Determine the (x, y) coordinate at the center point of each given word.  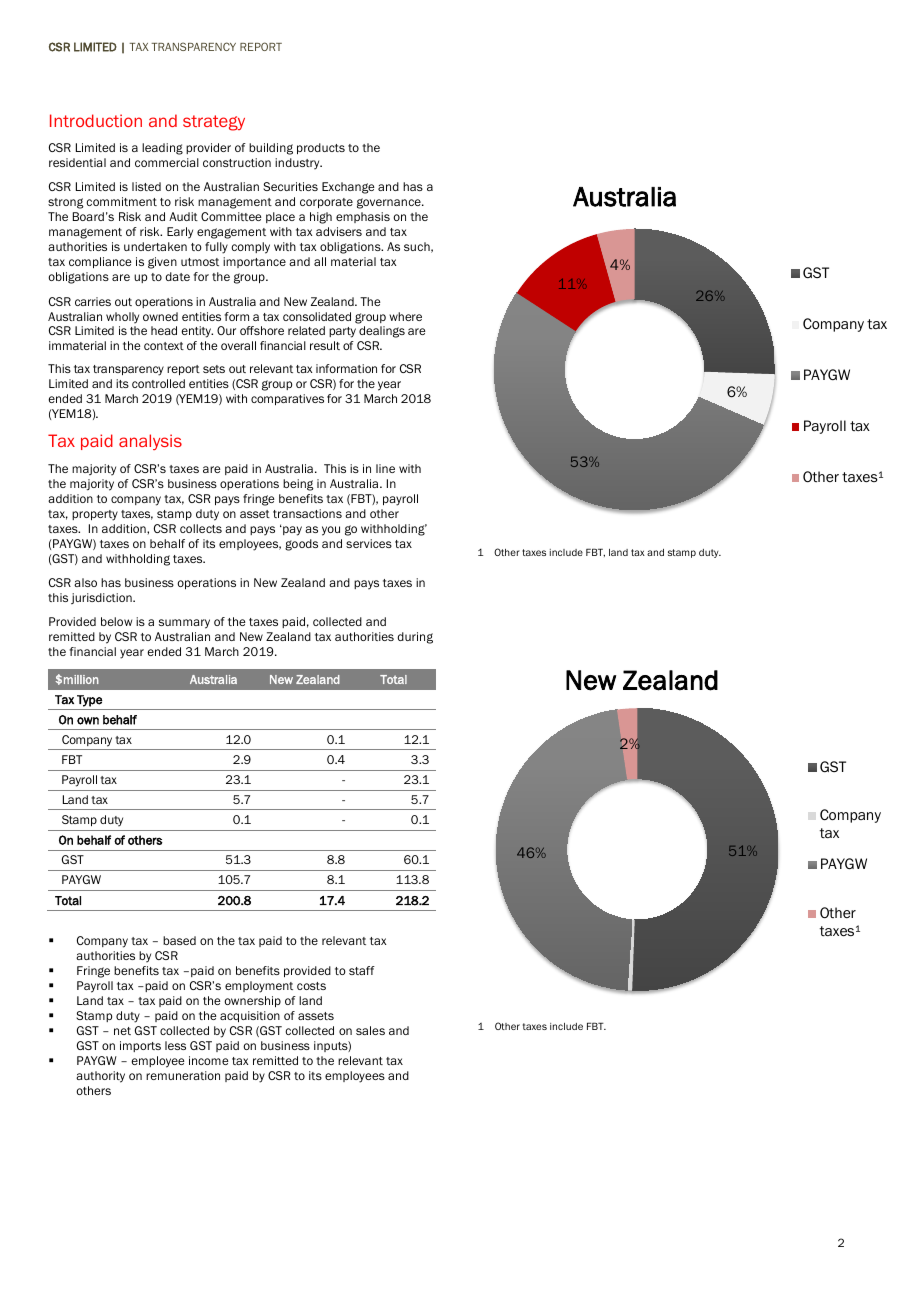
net (122, 1031)
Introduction (96, 120)
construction (237, 162)
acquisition (250, 1016)
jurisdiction (102, 598)
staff (362, 970)
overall (238, 345)
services (369, 543)
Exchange (348, 188)
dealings (382, 332)
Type (90, 701)
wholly (122, 318)
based (179, 940)
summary (184, 624)
